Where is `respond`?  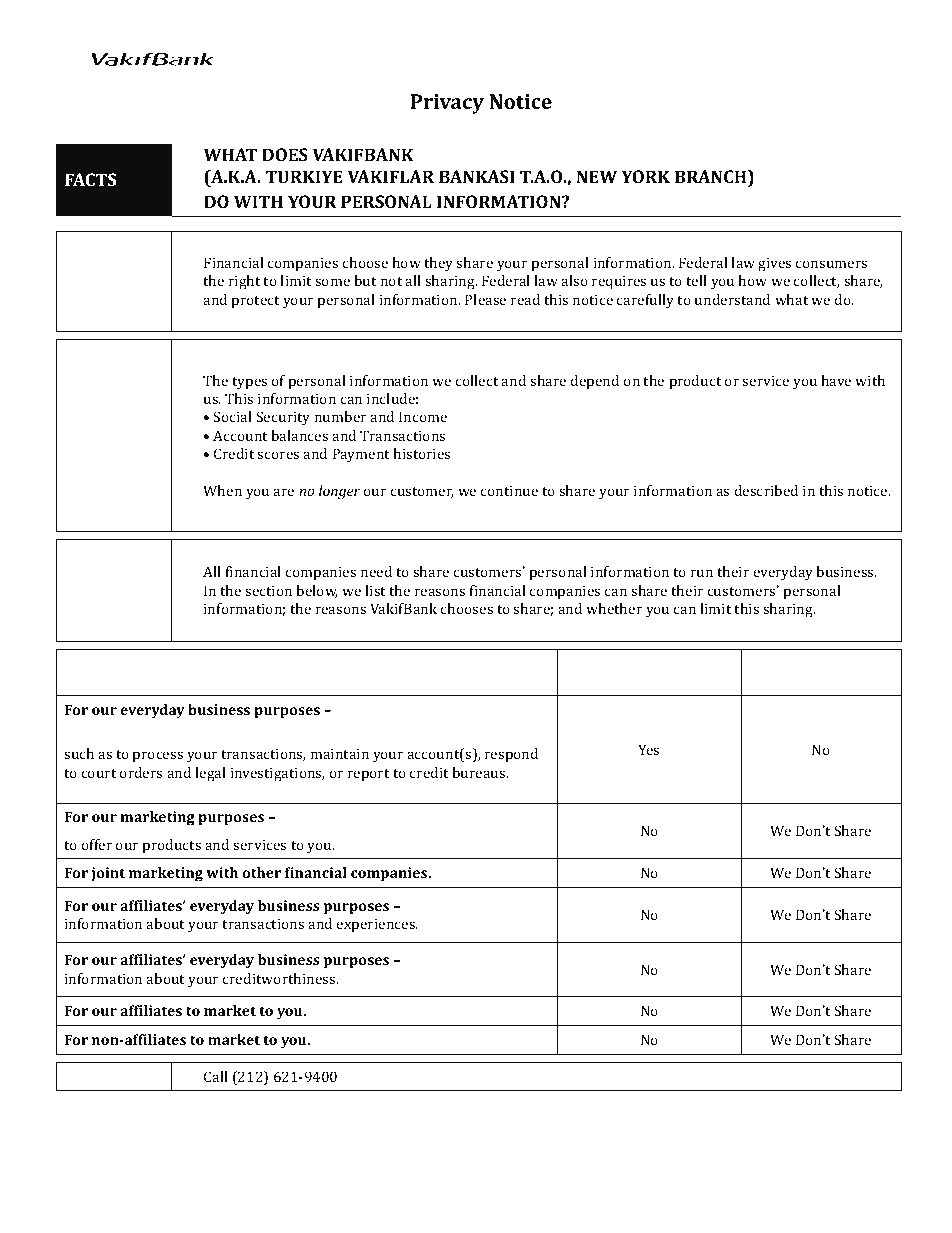
respond is located at coordinates (511, 755).
